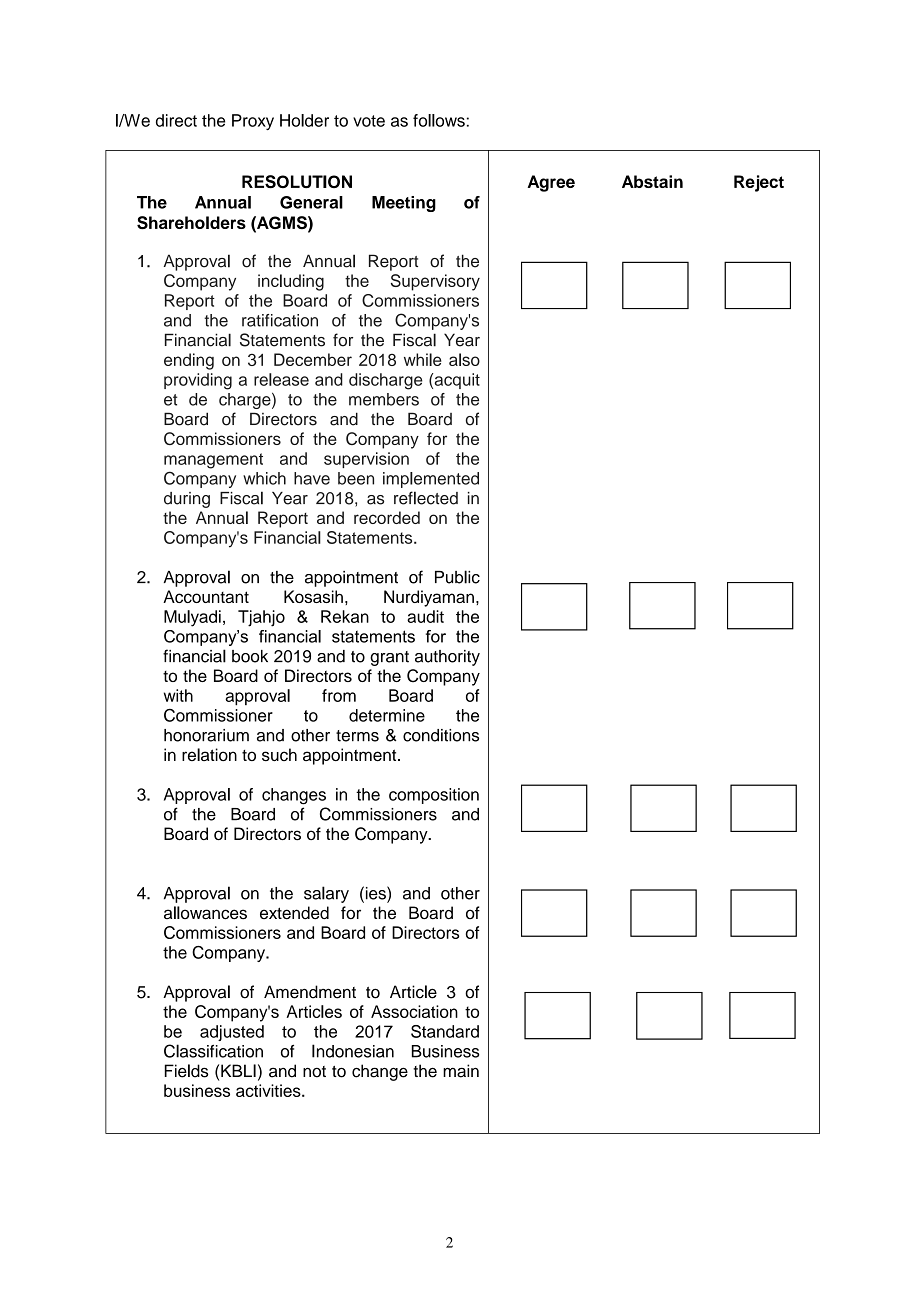  Describe the element at coordinates (206, 596) in the screenshot. I see `Accountant` at that location.
